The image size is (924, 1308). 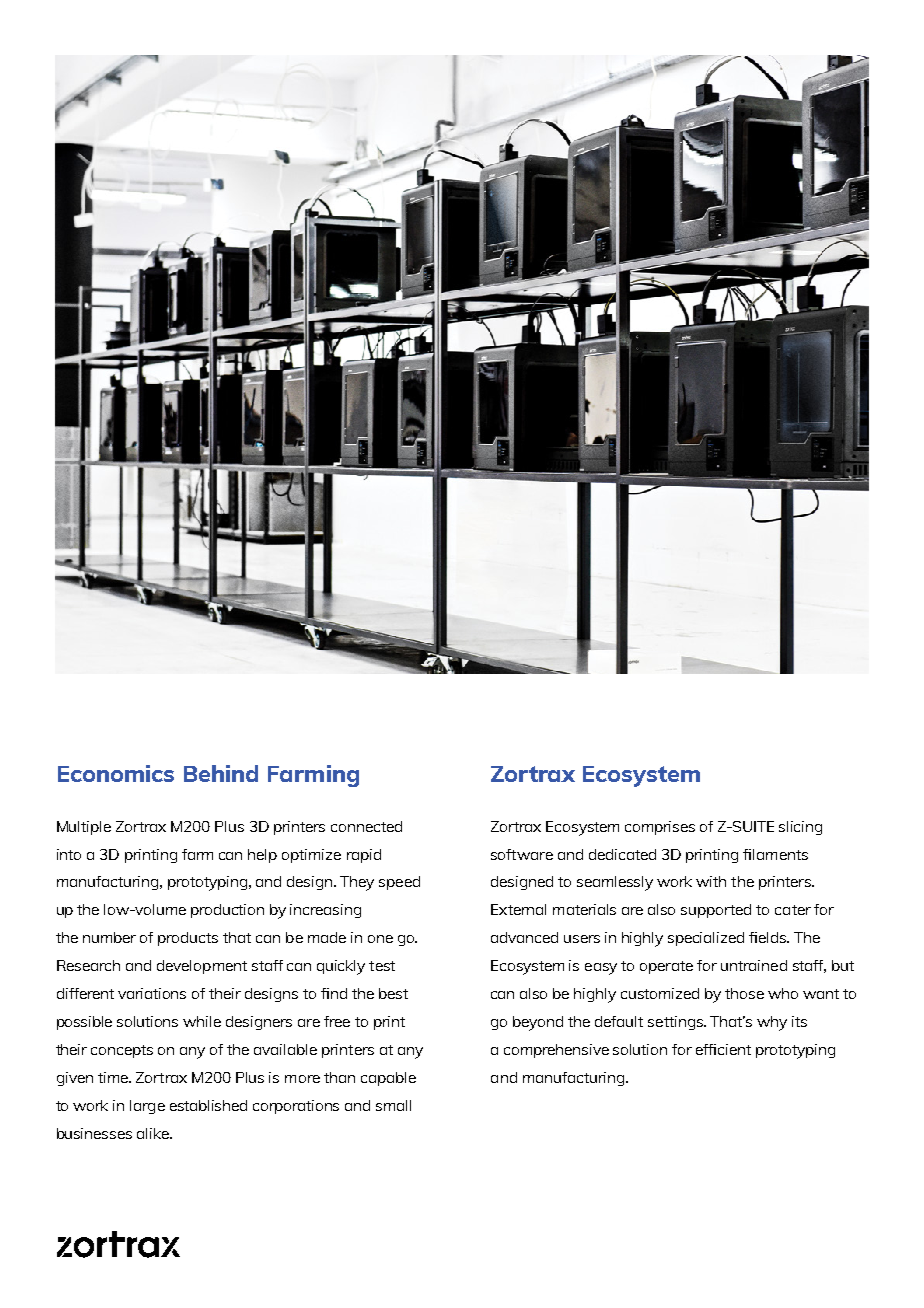 I want to click on connected, so click(x=366, y=826).
